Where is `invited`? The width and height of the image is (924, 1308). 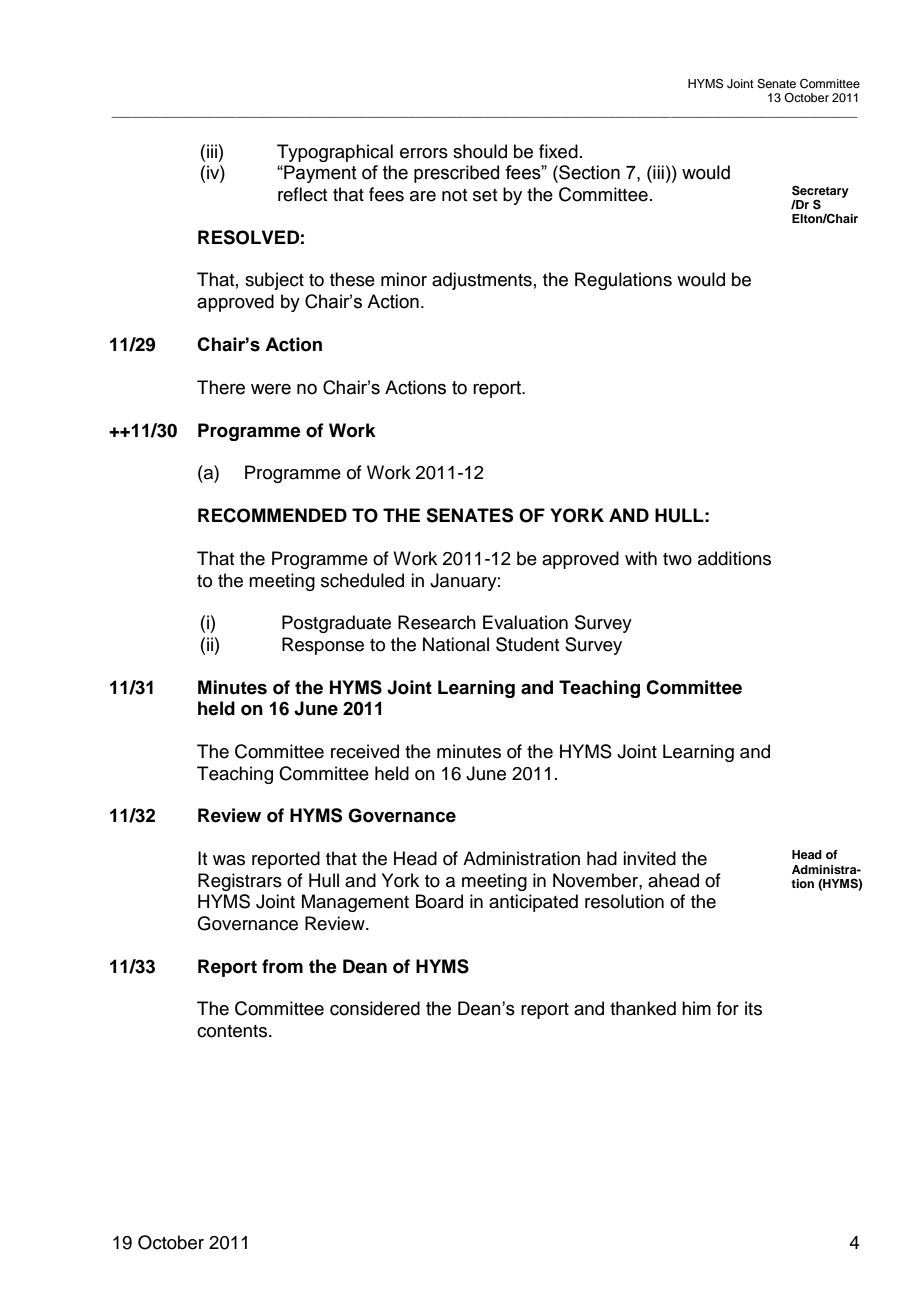 invited is located at coordinates (649, 858).
